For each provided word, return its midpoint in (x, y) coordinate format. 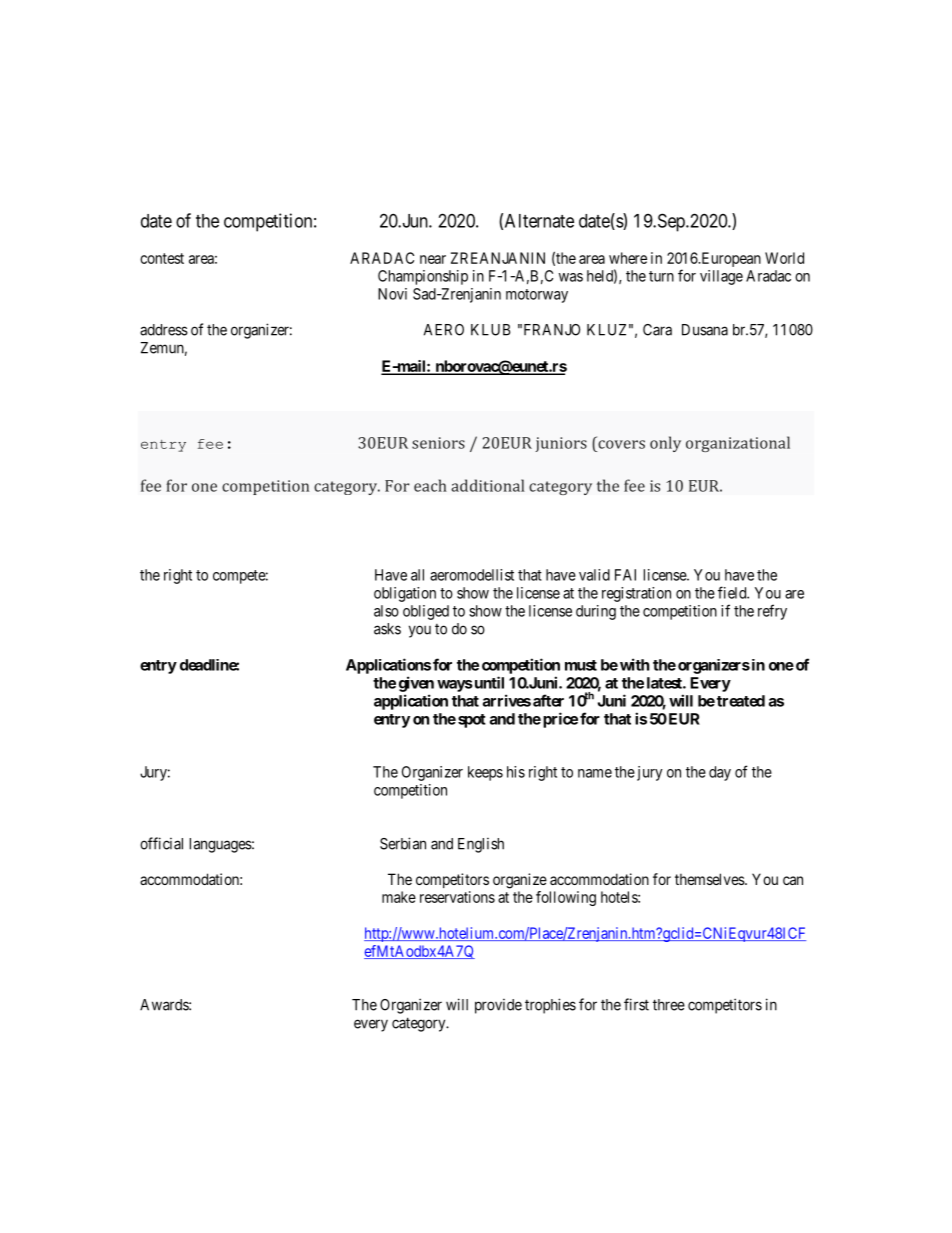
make (399, 897)
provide (498, 1006)
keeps (485, 773)
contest (162, 258)
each (430, 485)
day (720, 773)
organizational (738, 444)
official (161, 843)
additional (487, 485)
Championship (423, 277)
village (721, 277)
